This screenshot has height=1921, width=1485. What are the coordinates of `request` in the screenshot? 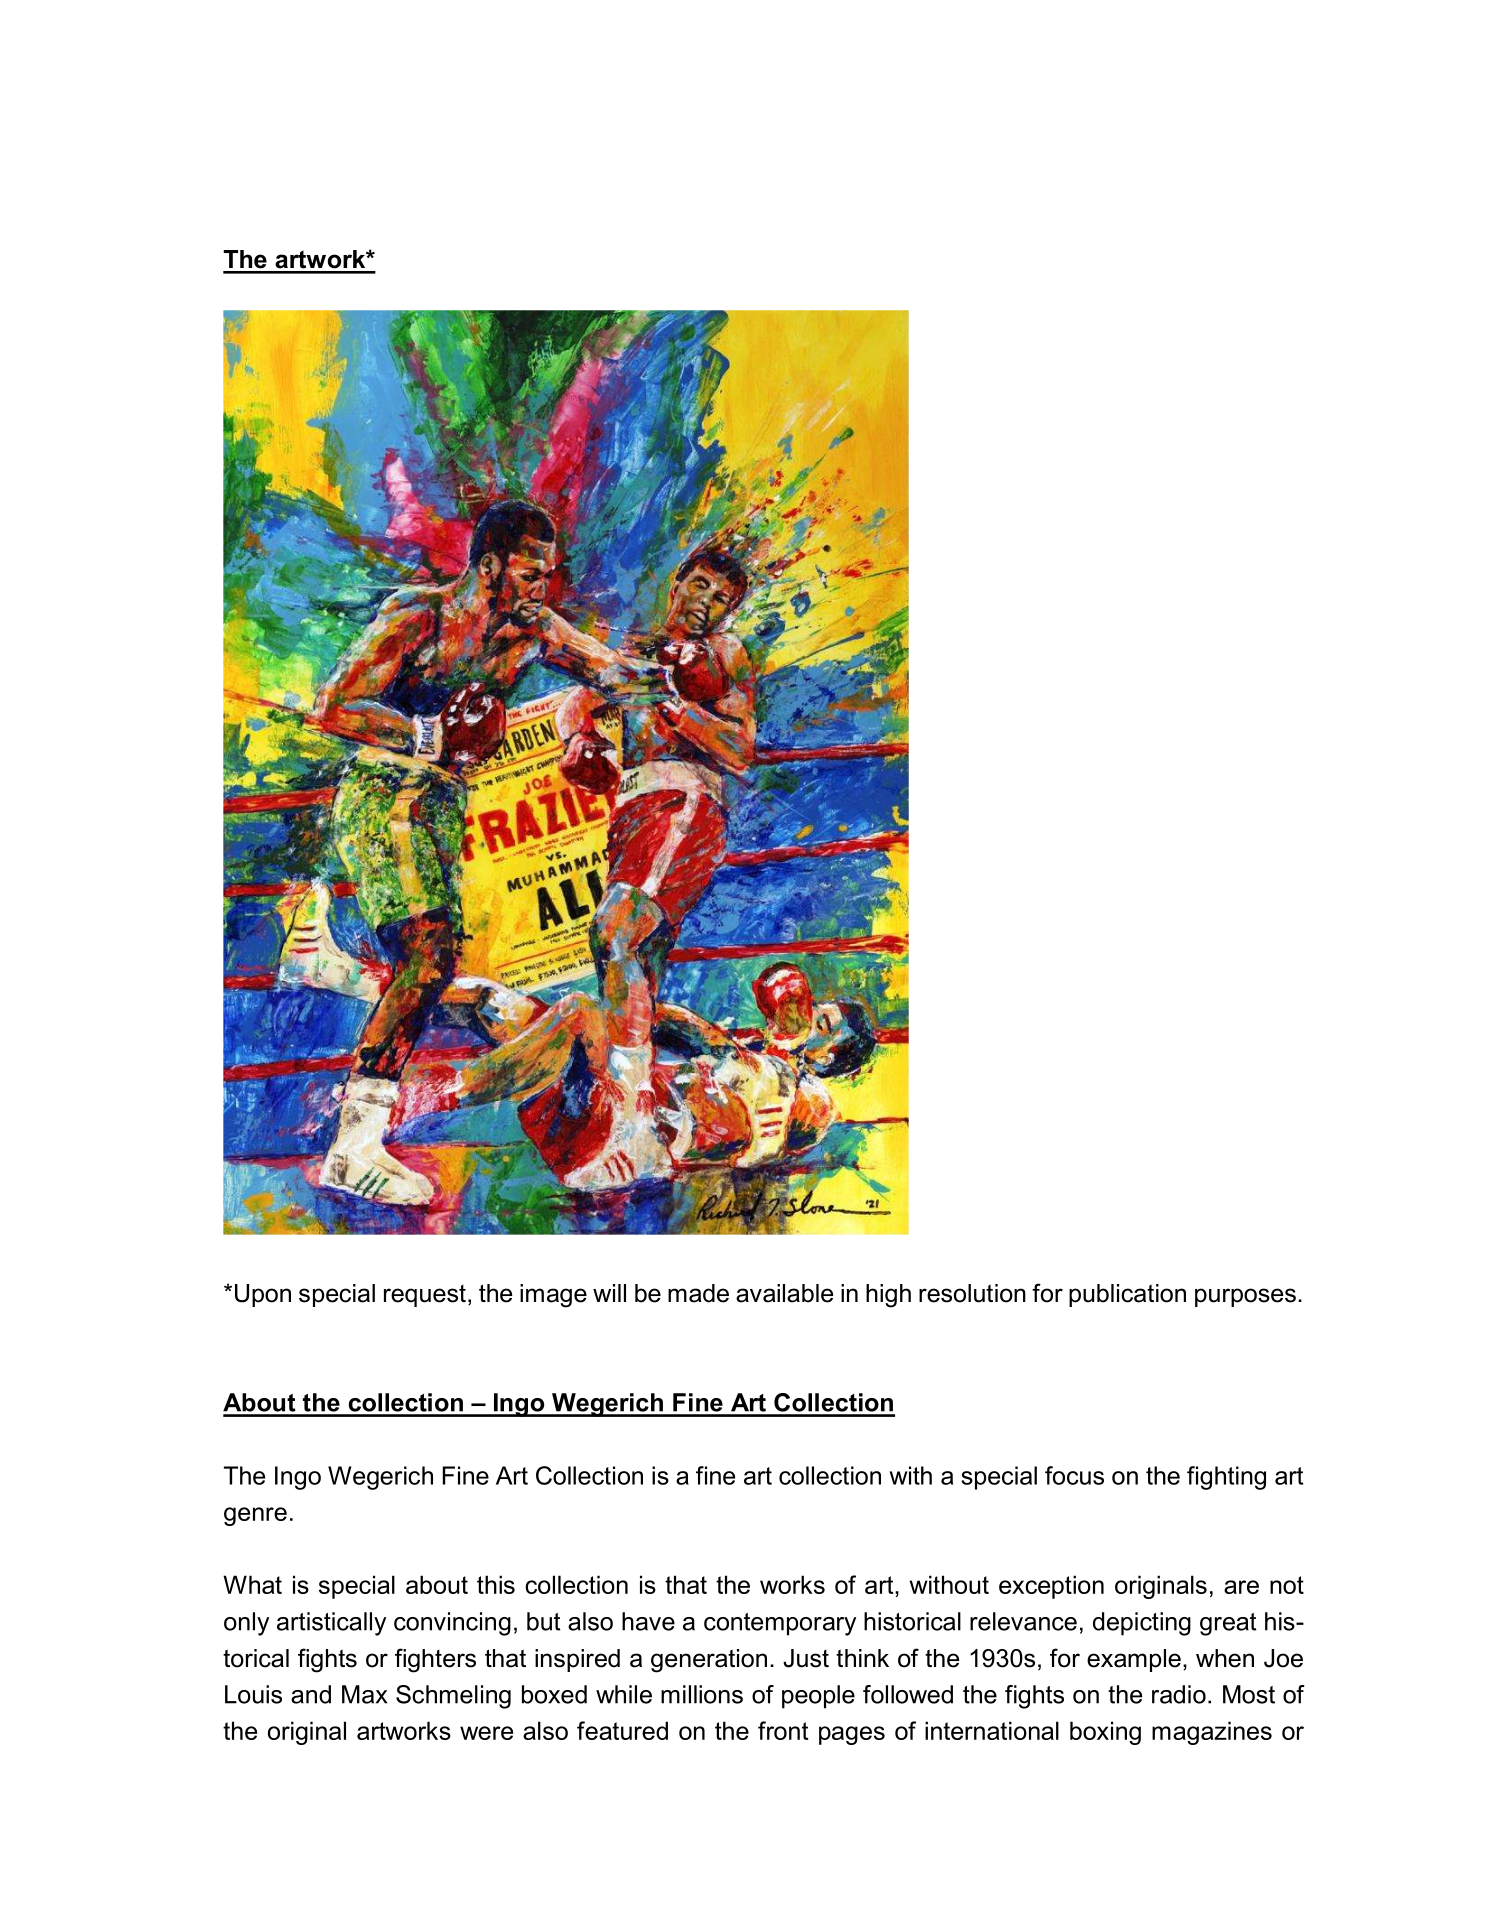 It's located at (425, 1296).
